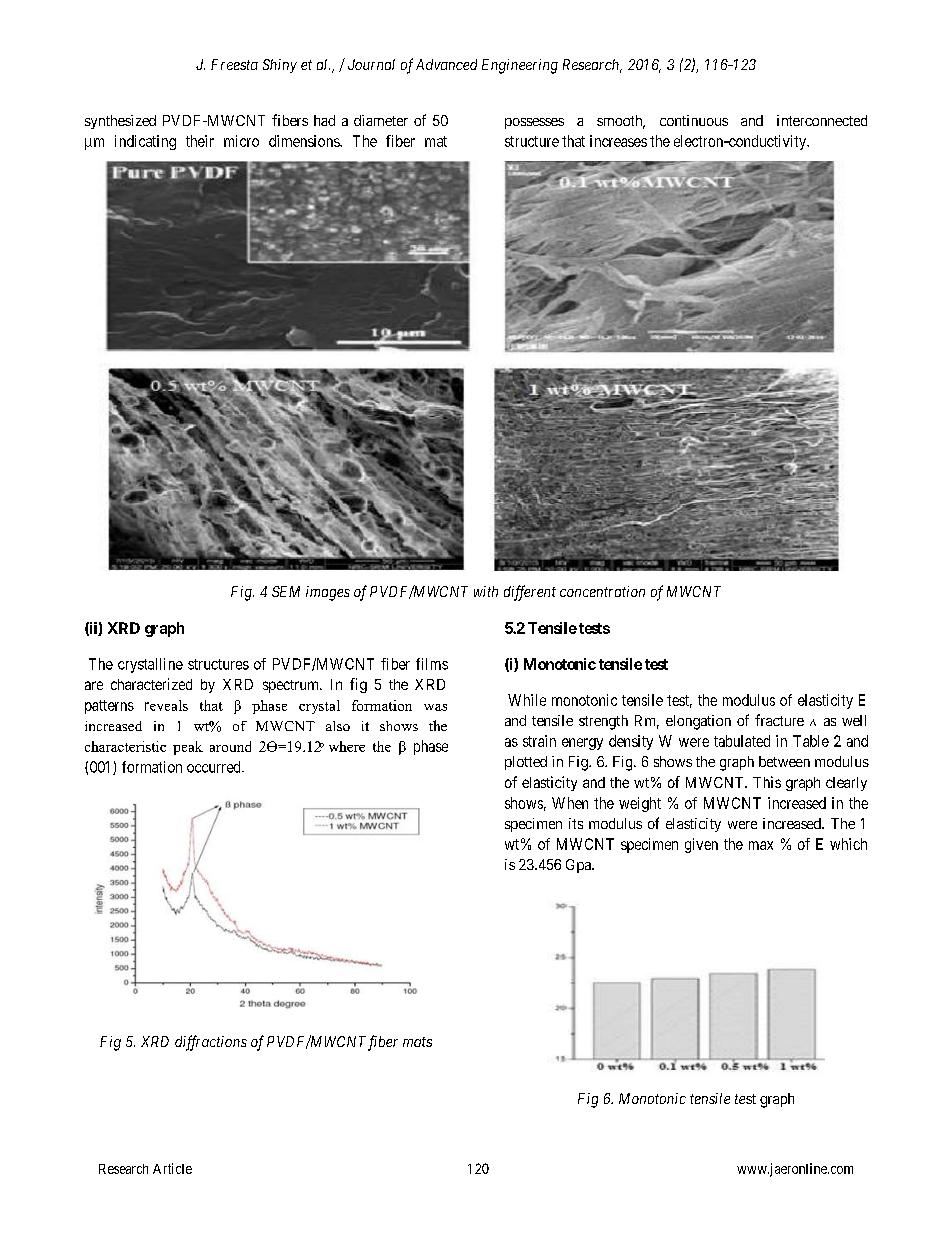 This image has height=1233, width=952. I want to click on their, so click(200, 141).
